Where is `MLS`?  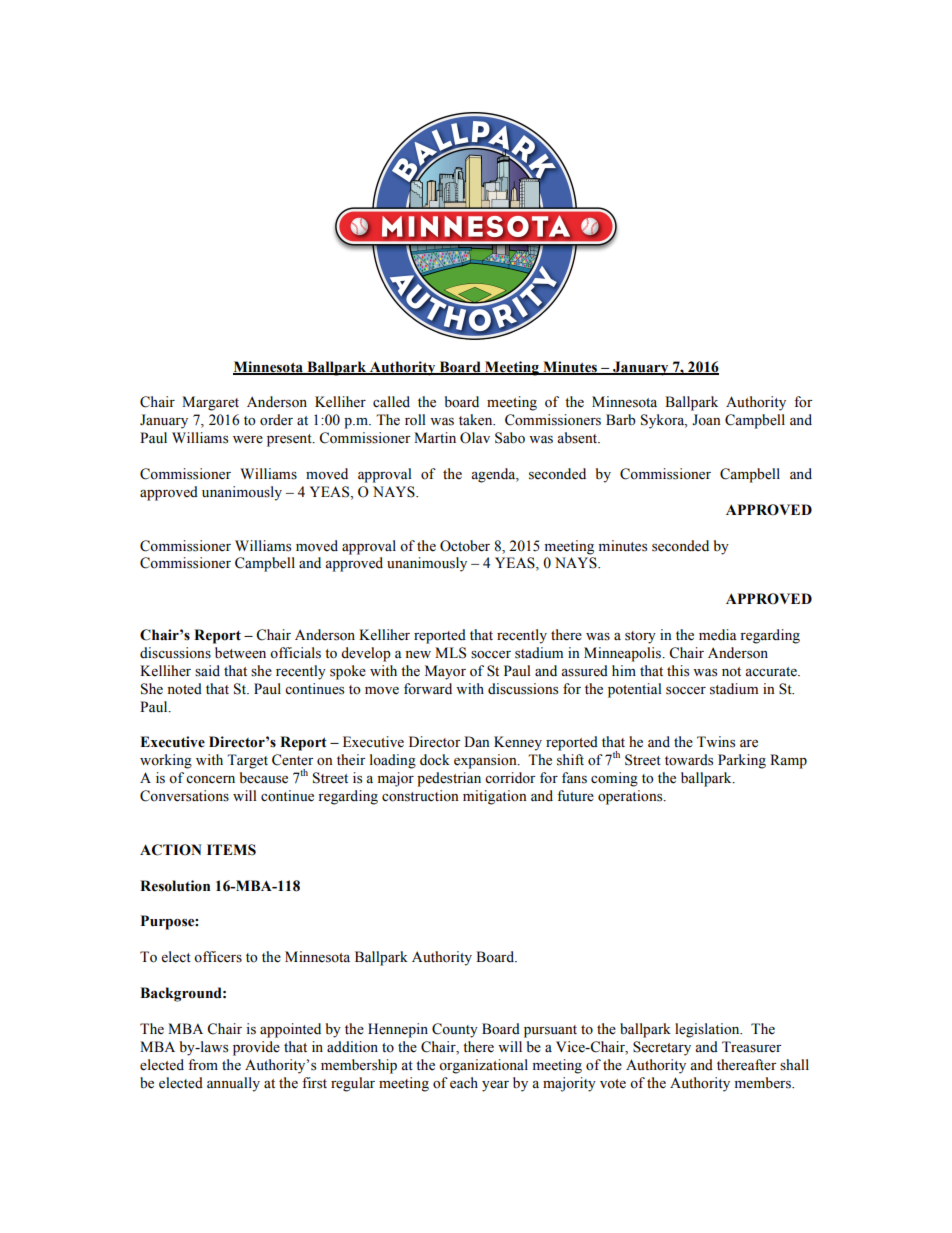
MLS is located at coordinates (450, 653).
